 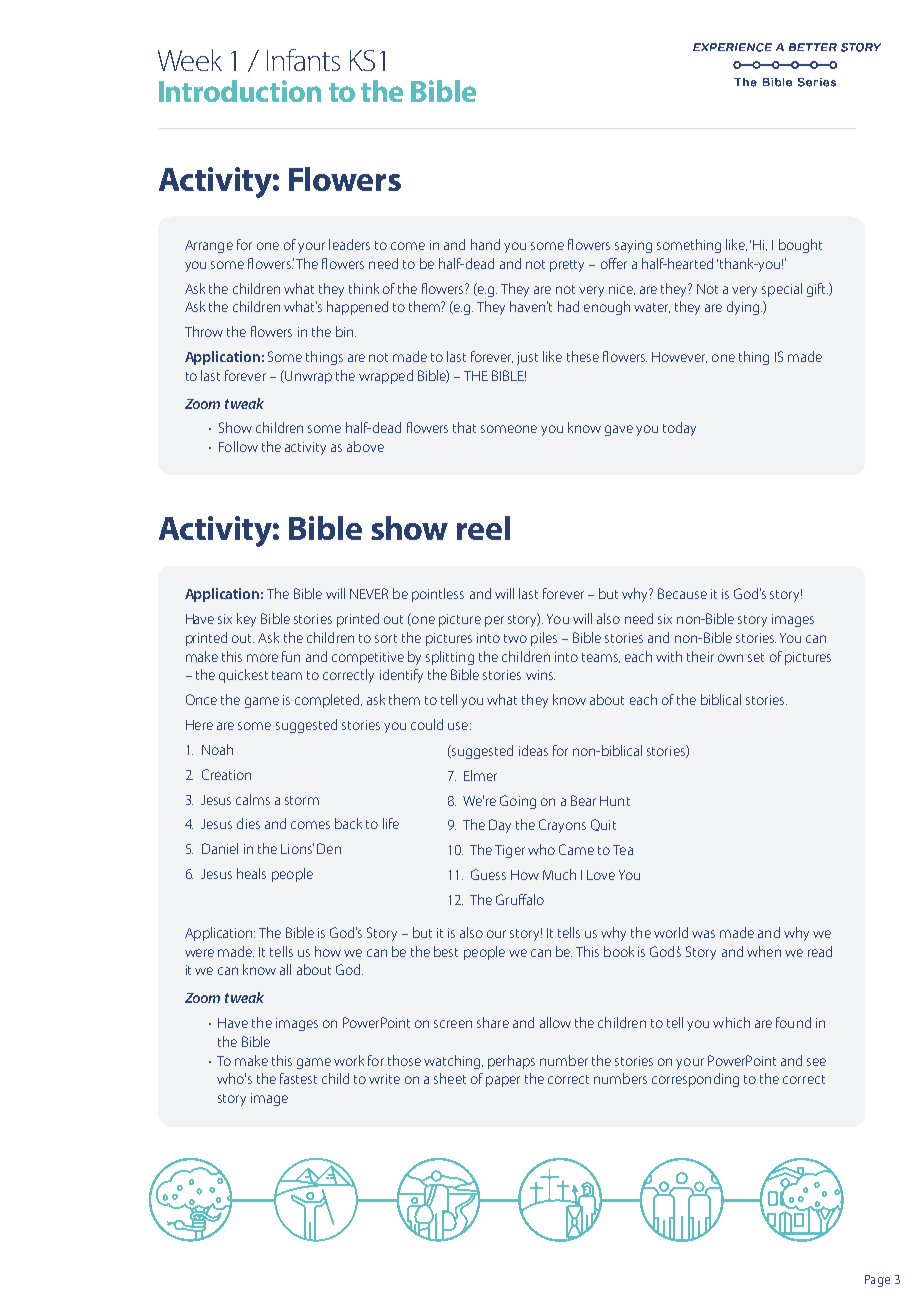 I want to click on set, so click(x=756, y=657).
